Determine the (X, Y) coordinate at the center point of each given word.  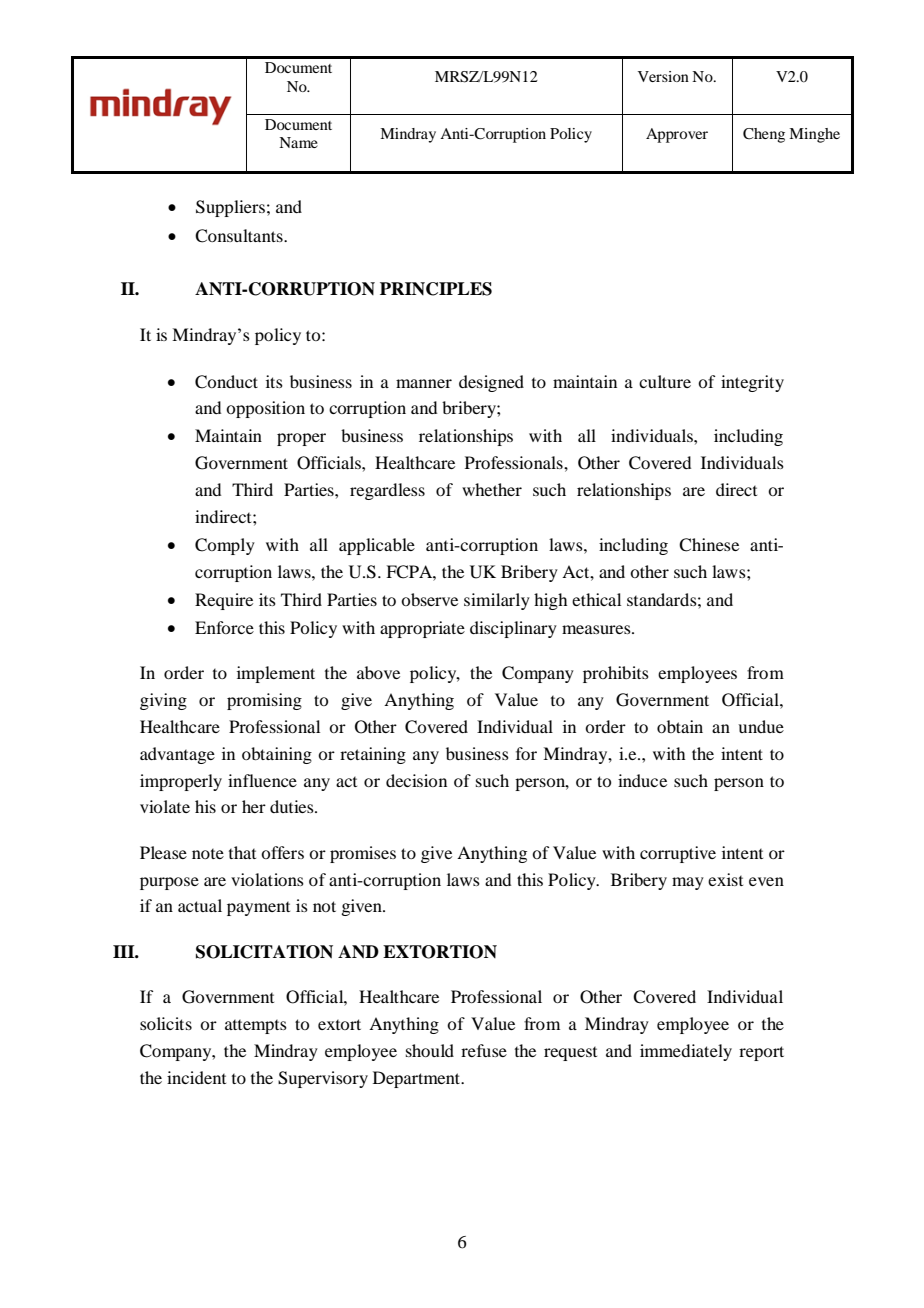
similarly (497, 601)
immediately (686, 1052)
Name (298, 142)
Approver (677, 135)
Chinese (709, 545)
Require (224, 601)
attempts (256, 1027)
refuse (484, 1050)
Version (663, 76)
